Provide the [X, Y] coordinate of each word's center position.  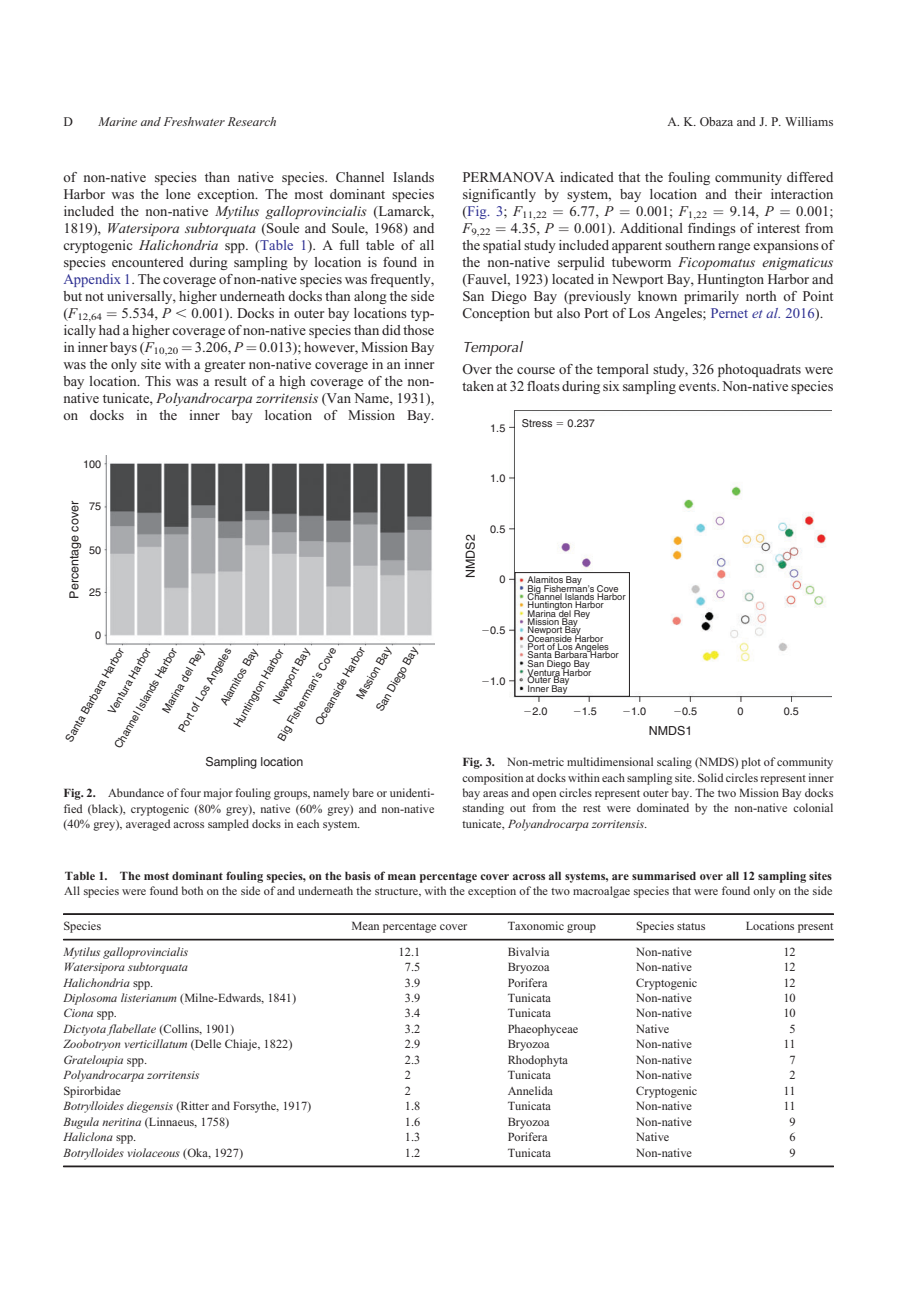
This [158, 381]
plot [751, 763]
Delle [207, 1044]
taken [478, 386]
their [748, 194]
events [698, 386]
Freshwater [194, 121]
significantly [499, 195]
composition [492, 779]
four [190, 792]
